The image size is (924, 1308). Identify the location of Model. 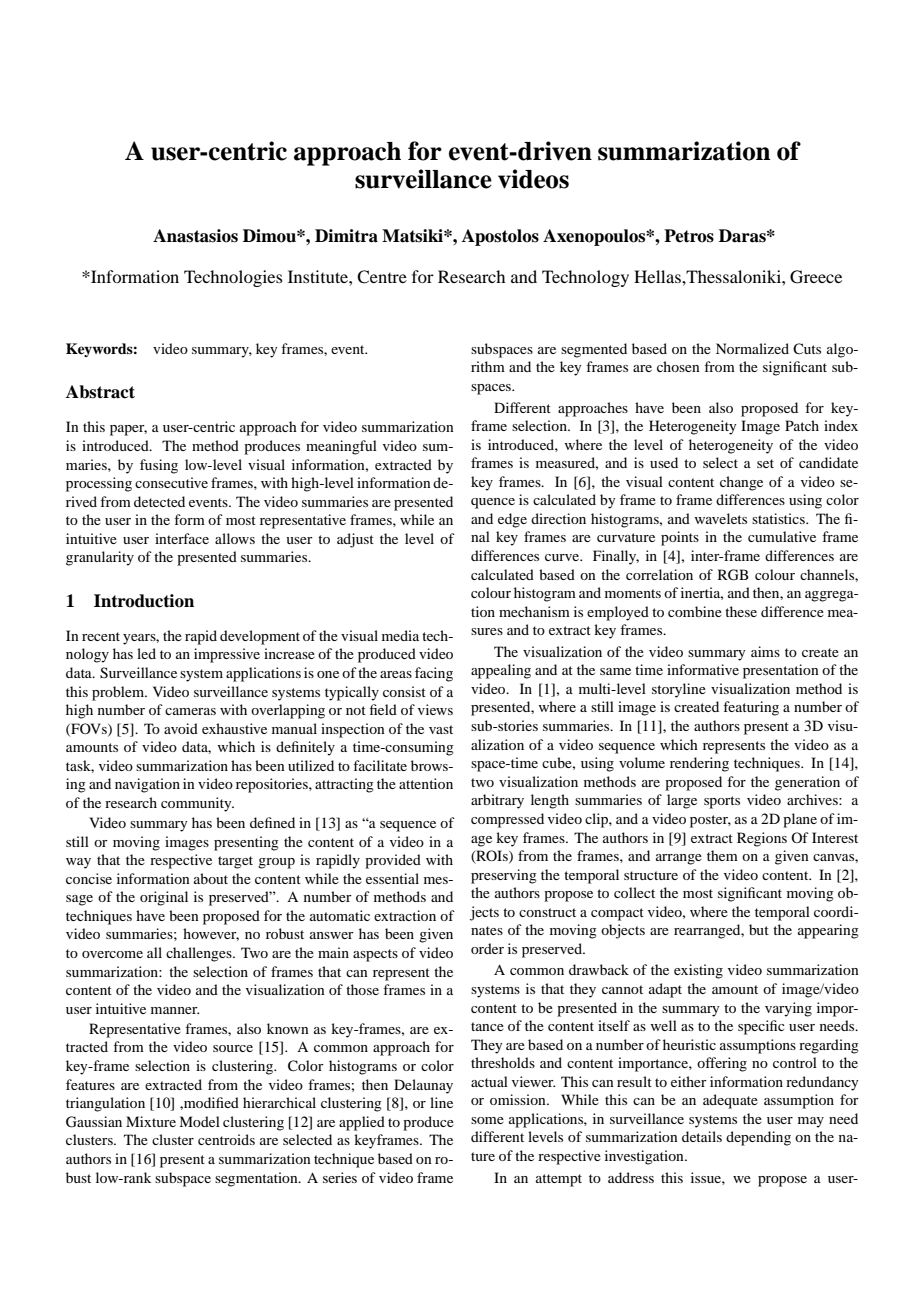
(199, 1121).
